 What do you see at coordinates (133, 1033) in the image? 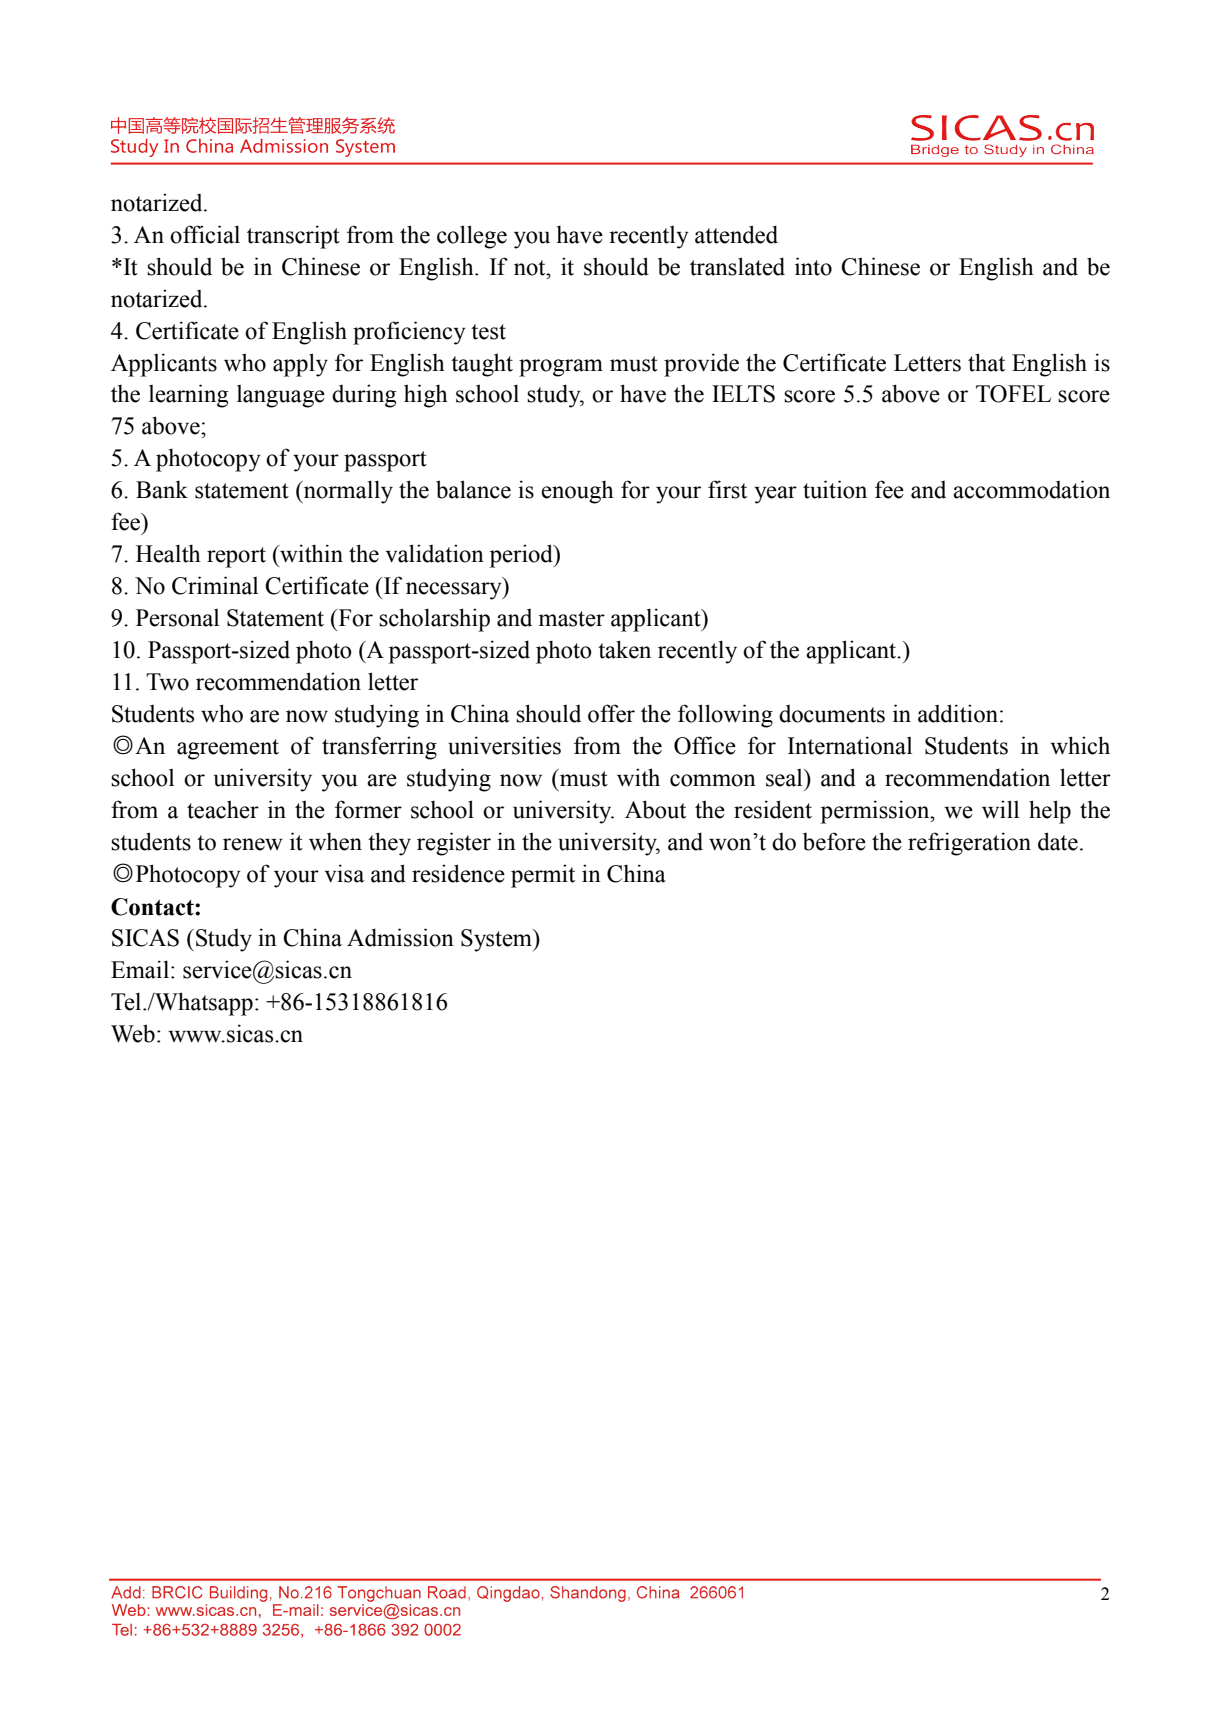
I see `Web` at bounding box center [133, 1033].
